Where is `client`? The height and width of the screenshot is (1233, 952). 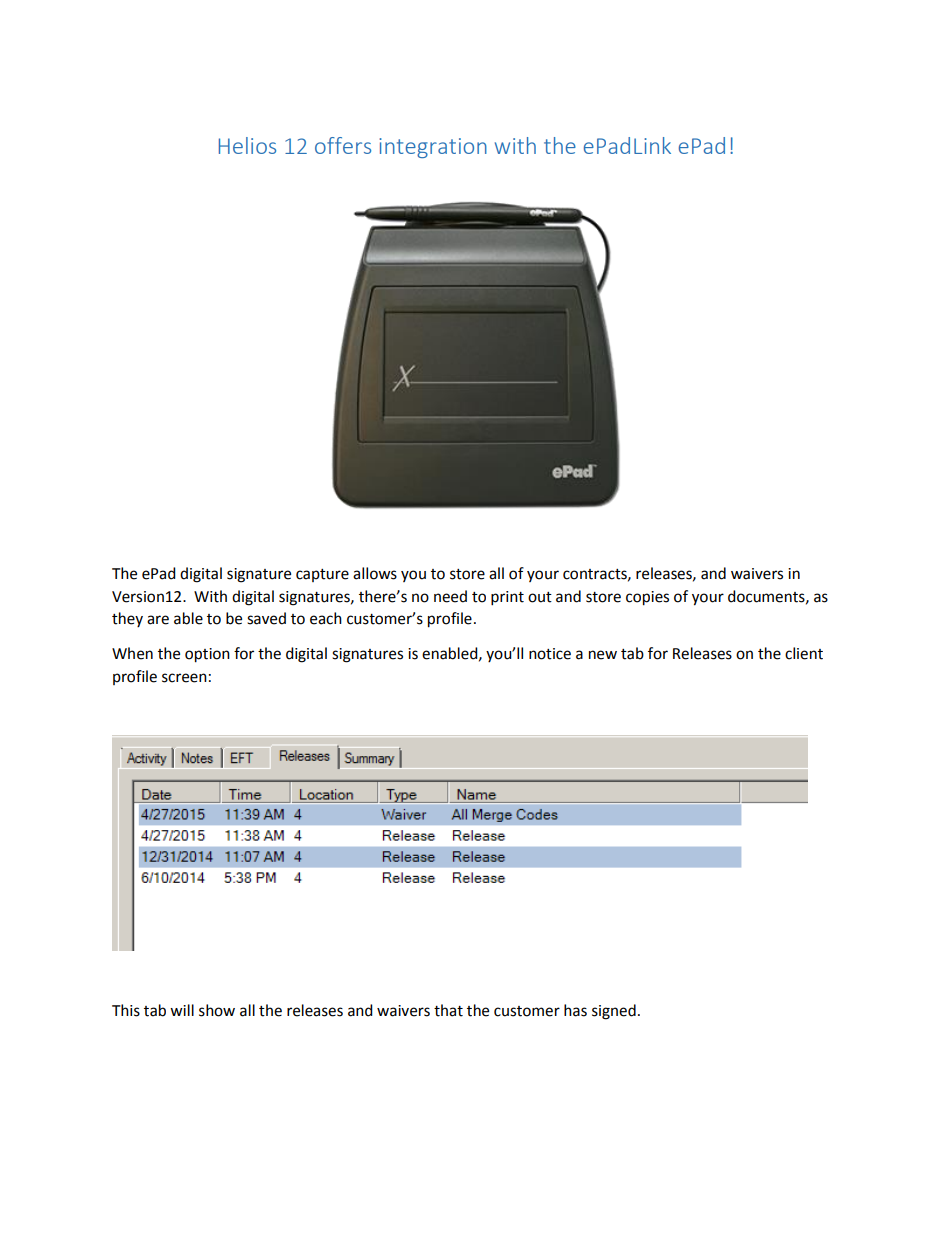
client is located at coordinates (804, 653).
